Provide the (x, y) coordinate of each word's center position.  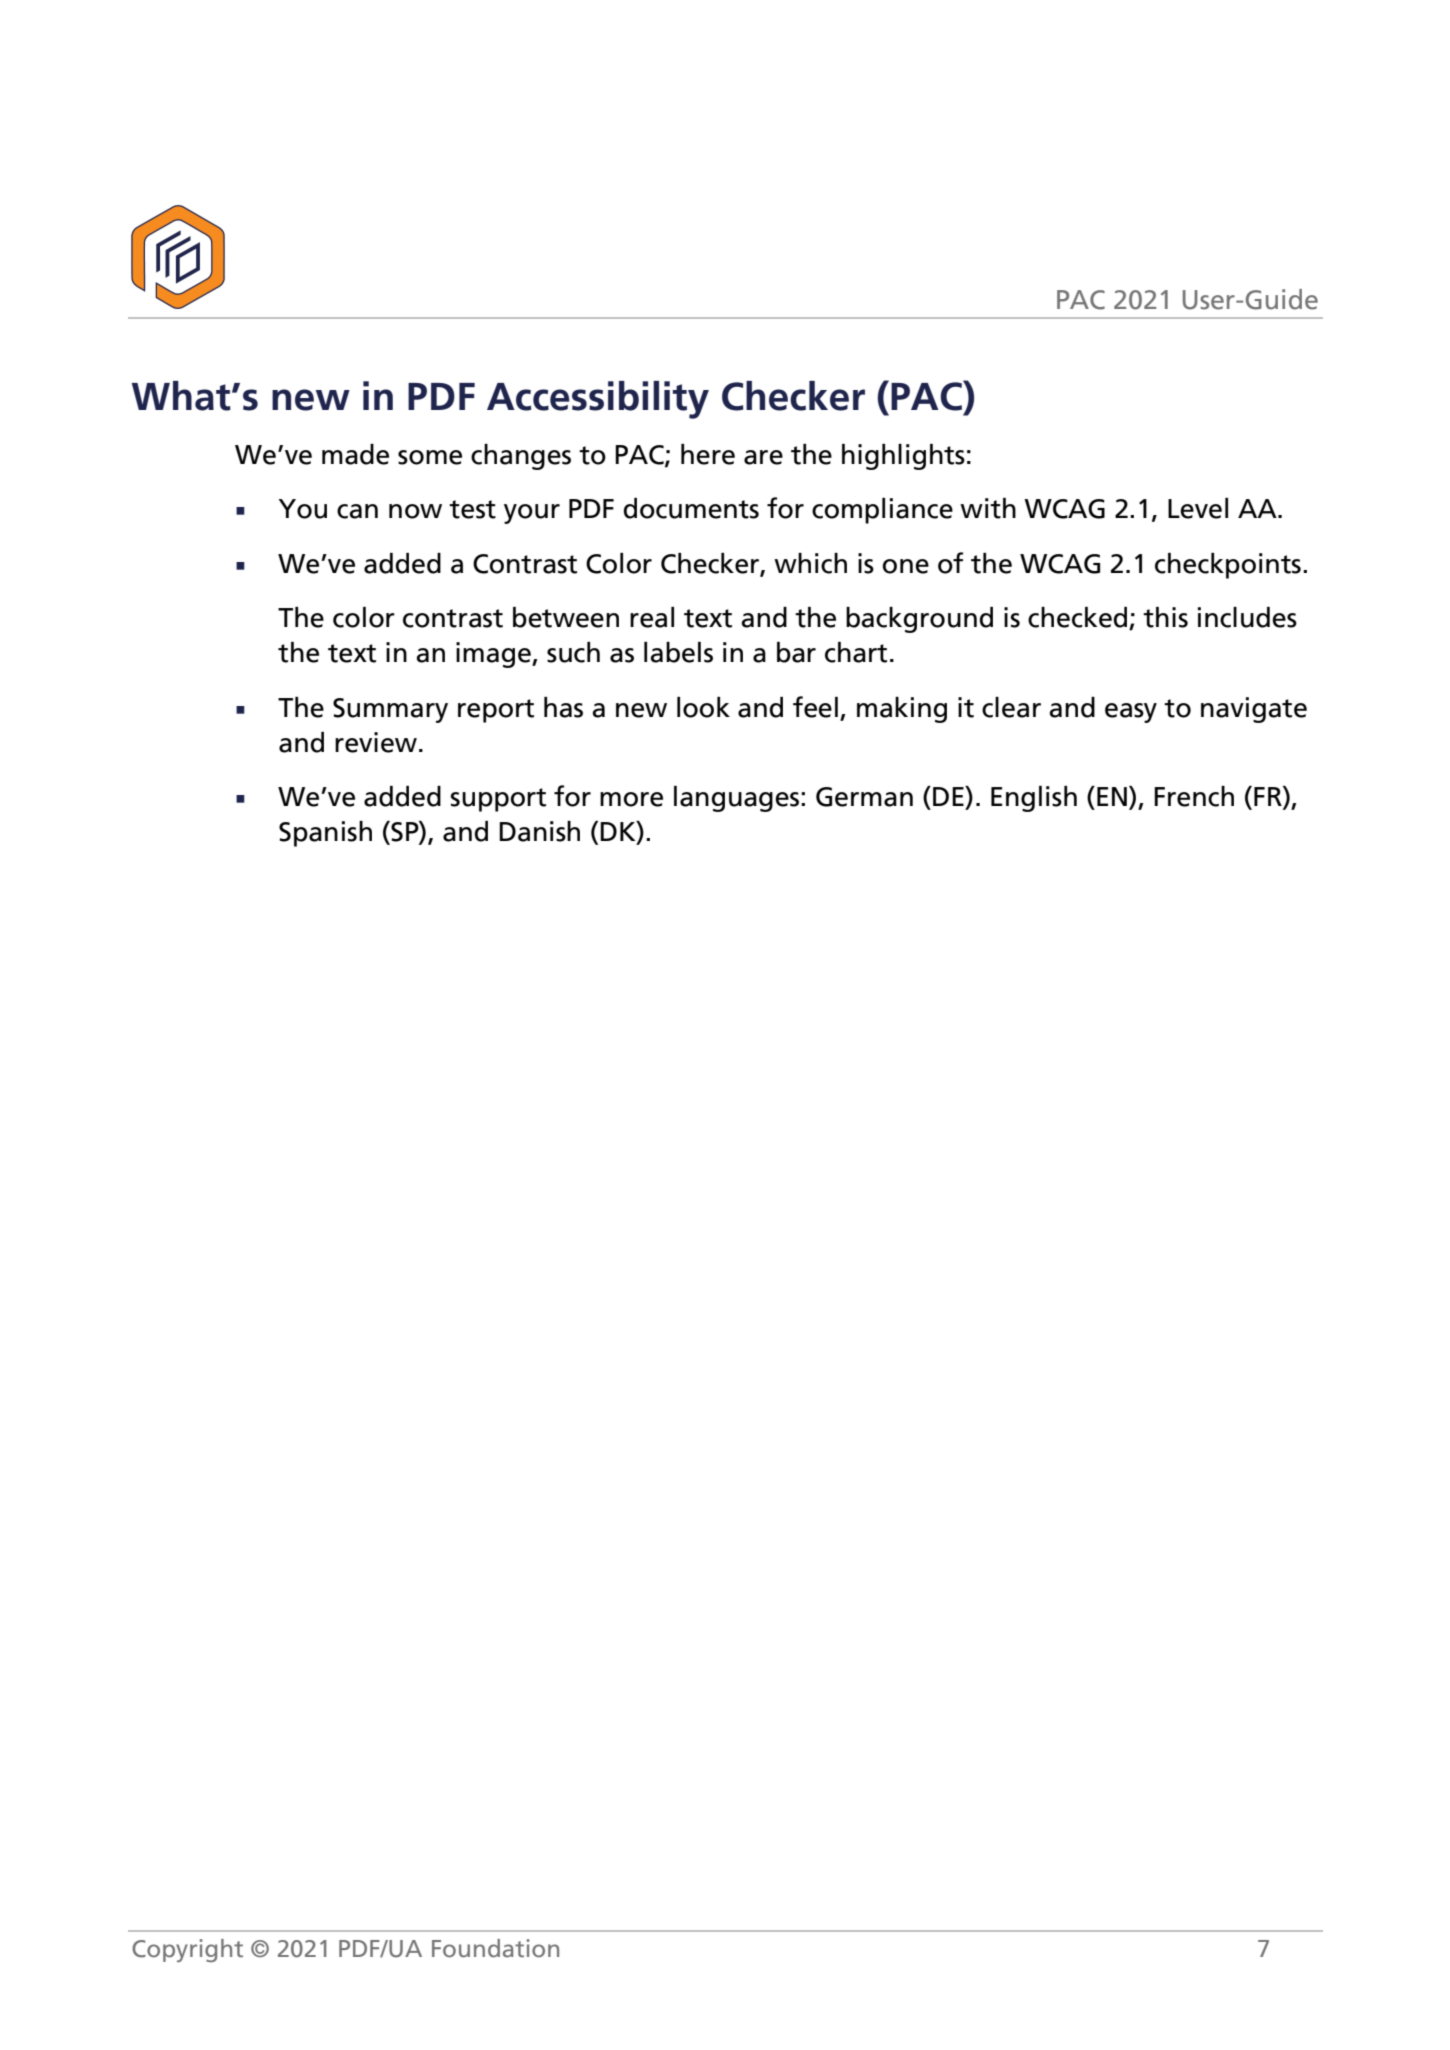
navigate (1254, 710)
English (1034, 799)
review (376, 742)
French (1194, 796)
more (631, 799)
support (498, 800)
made (355, 454)
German (864, 797)
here (708, 454)
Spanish (325, 834)
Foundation (495, 1948)
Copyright (187, 1950)
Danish (539, 831)
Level (1198, 508)
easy (1131, 713)
